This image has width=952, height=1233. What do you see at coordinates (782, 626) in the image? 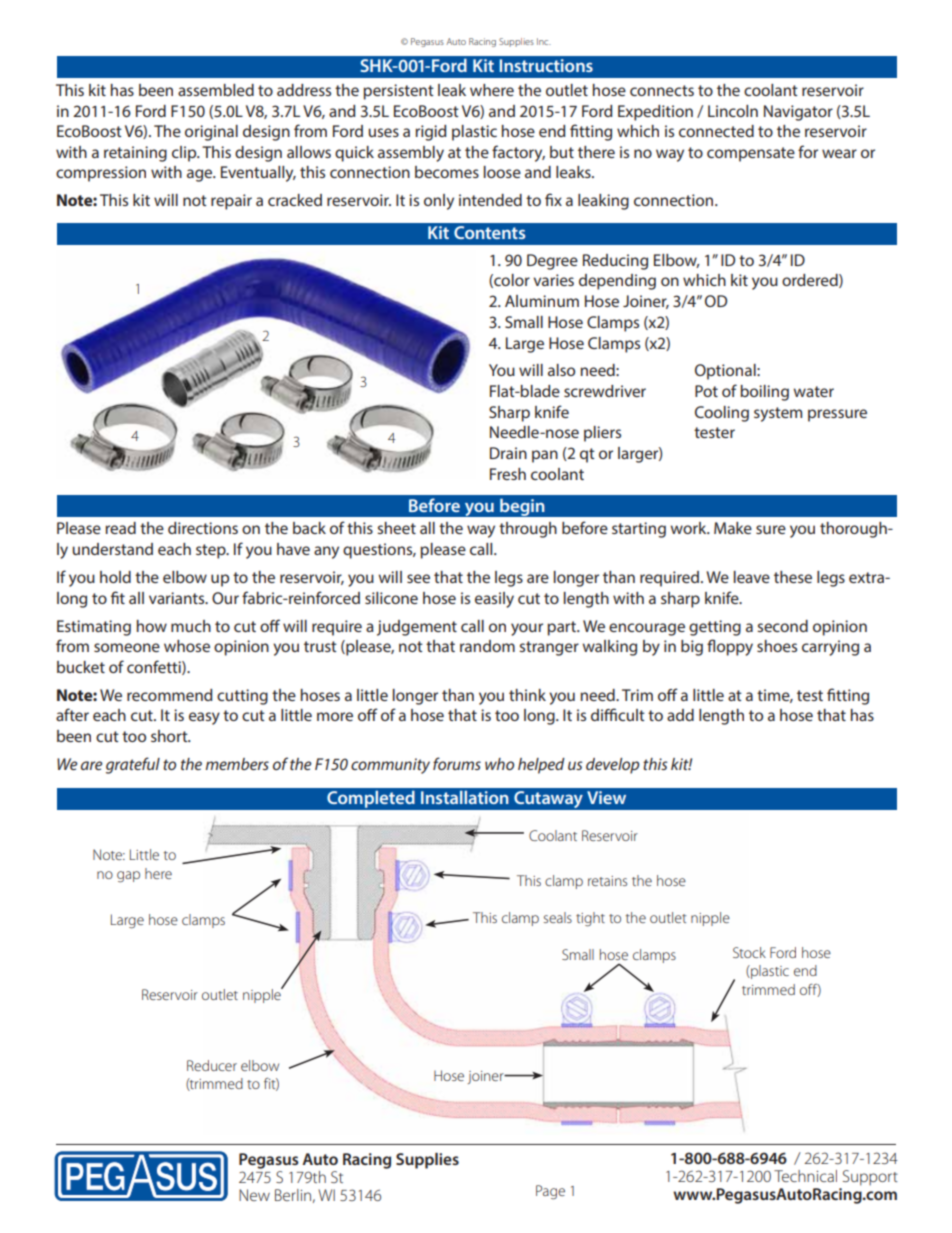
I see `second` at bounding box center [782, 626].
